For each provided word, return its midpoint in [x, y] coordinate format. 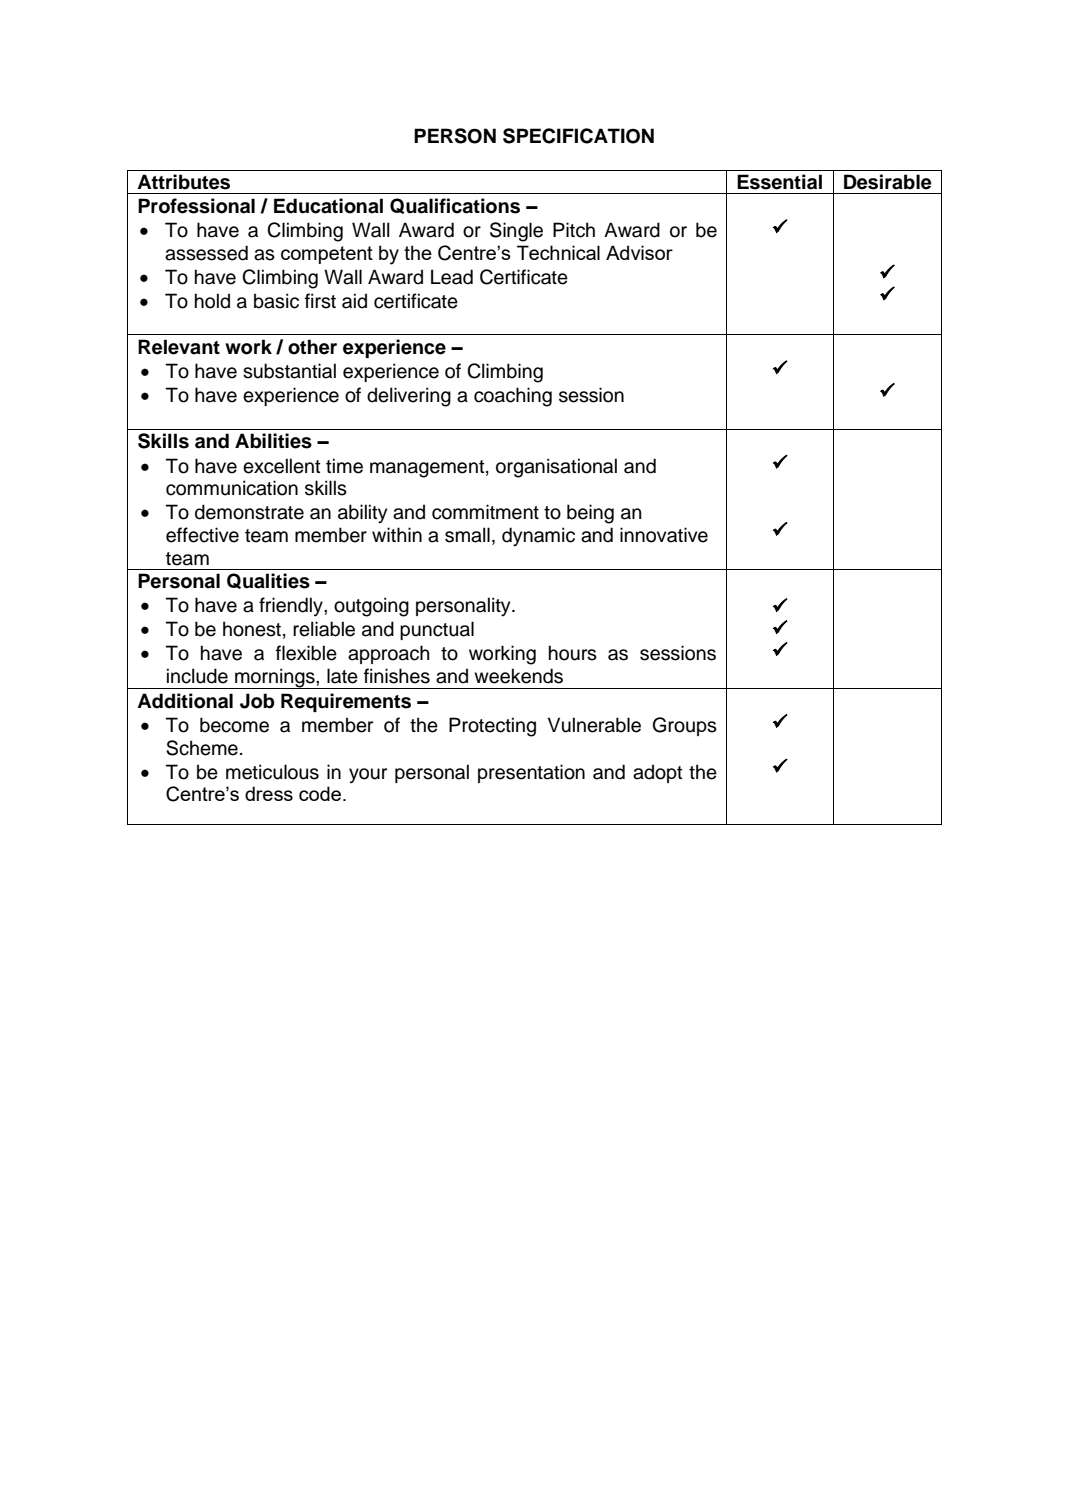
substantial [289, 371]
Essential [779, 182]
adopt [658, 773]
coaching [513, 397]
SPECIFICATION [578, 136]
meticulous [272, 772]
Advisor [639, 252]
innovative [664, 535]
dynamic [538, 537]
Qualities [268, 581]
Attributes [183, 182]
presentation [531, 773]
